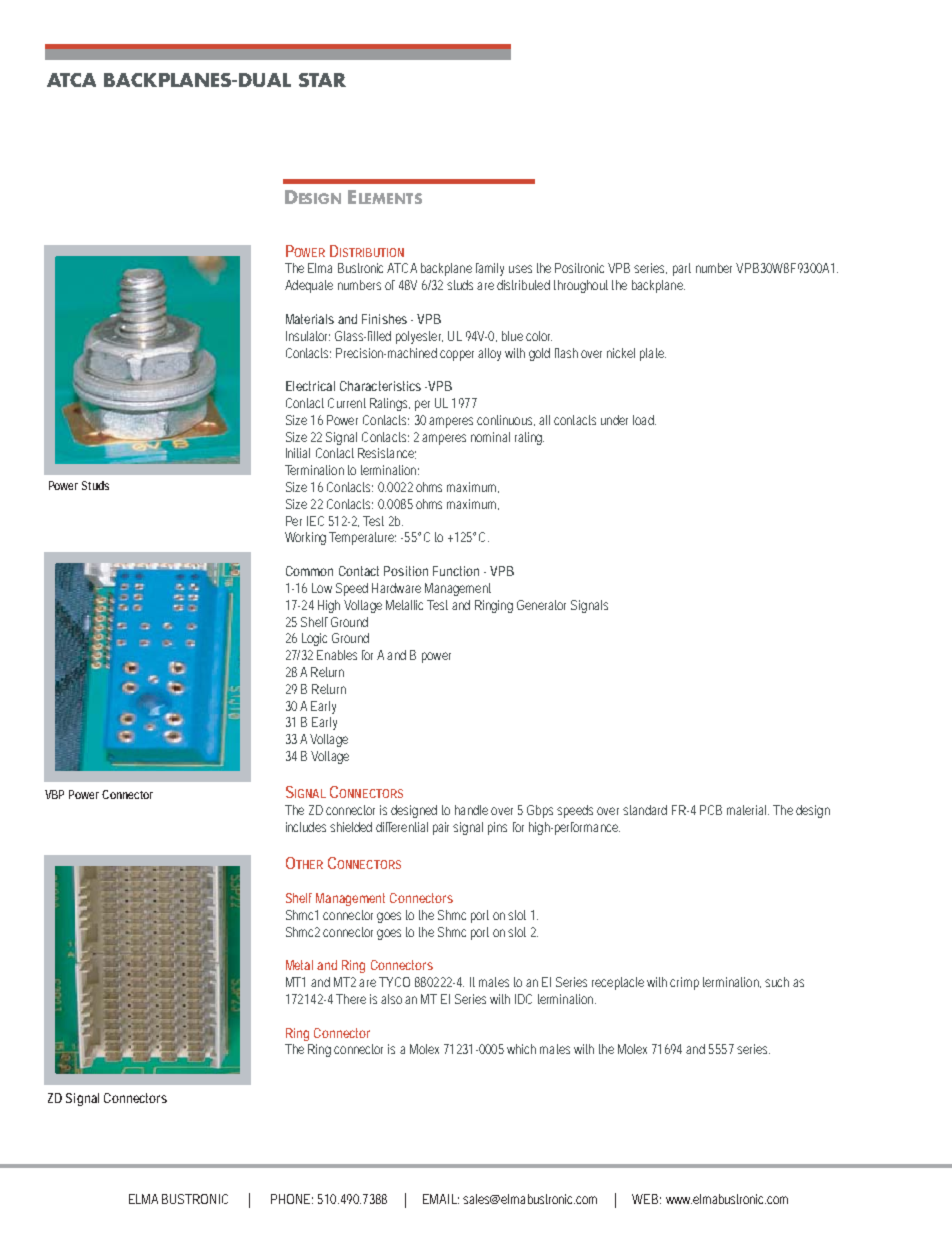 This document has height=1233, width=952. What do you see at coordinates (682, 269) in the document?
I see `part` at bounding box center [682, 269].
